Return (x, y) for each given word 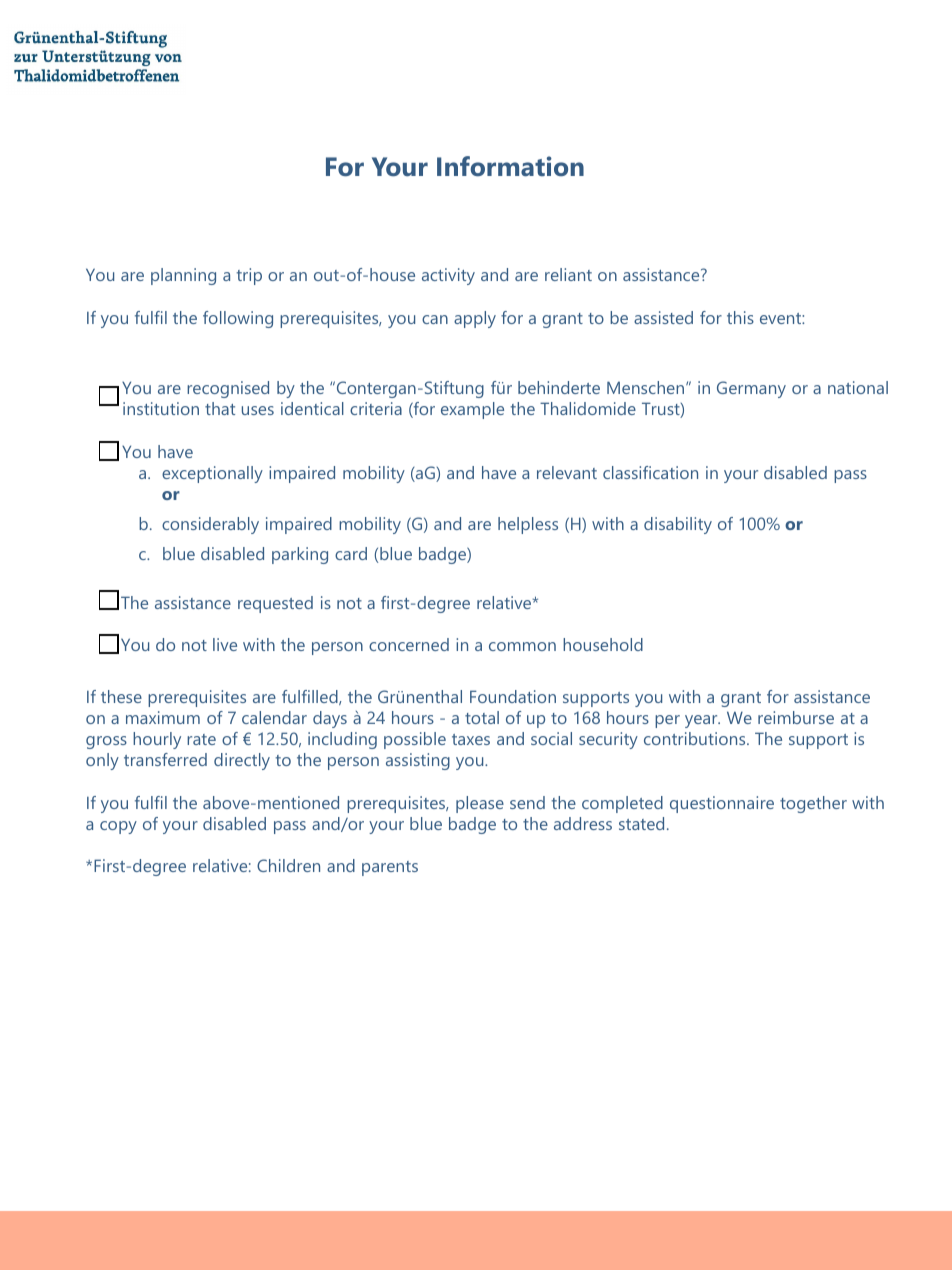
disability (678, 525)
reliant (568, 274)
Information (510, 166)
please (480, 804)
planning (183, 276)
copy (118, 827)
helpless (528, 525)
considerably (210, 525)
